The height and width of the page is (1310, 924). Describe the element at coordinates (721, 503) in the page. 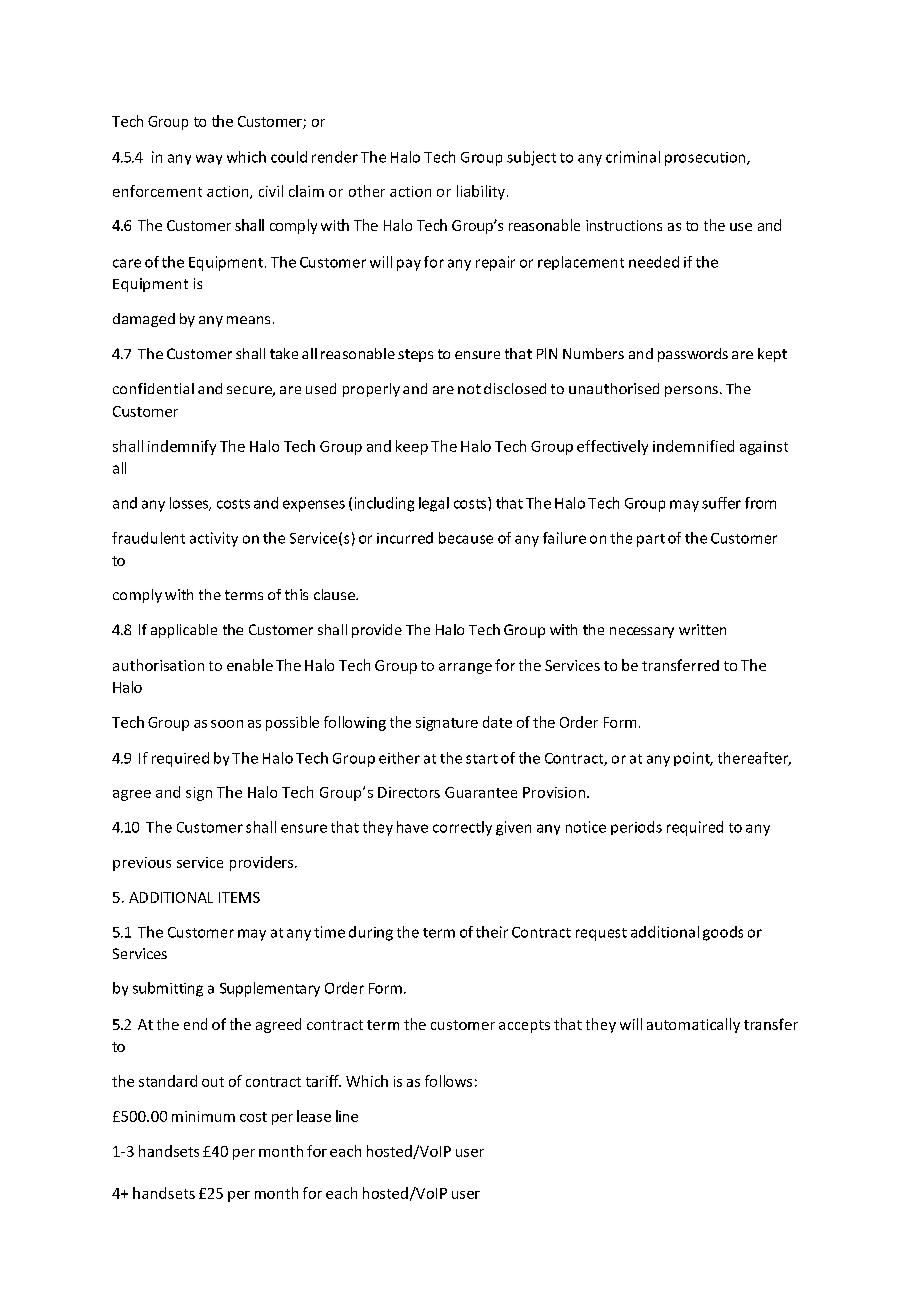

I see `suffer` at that location.
